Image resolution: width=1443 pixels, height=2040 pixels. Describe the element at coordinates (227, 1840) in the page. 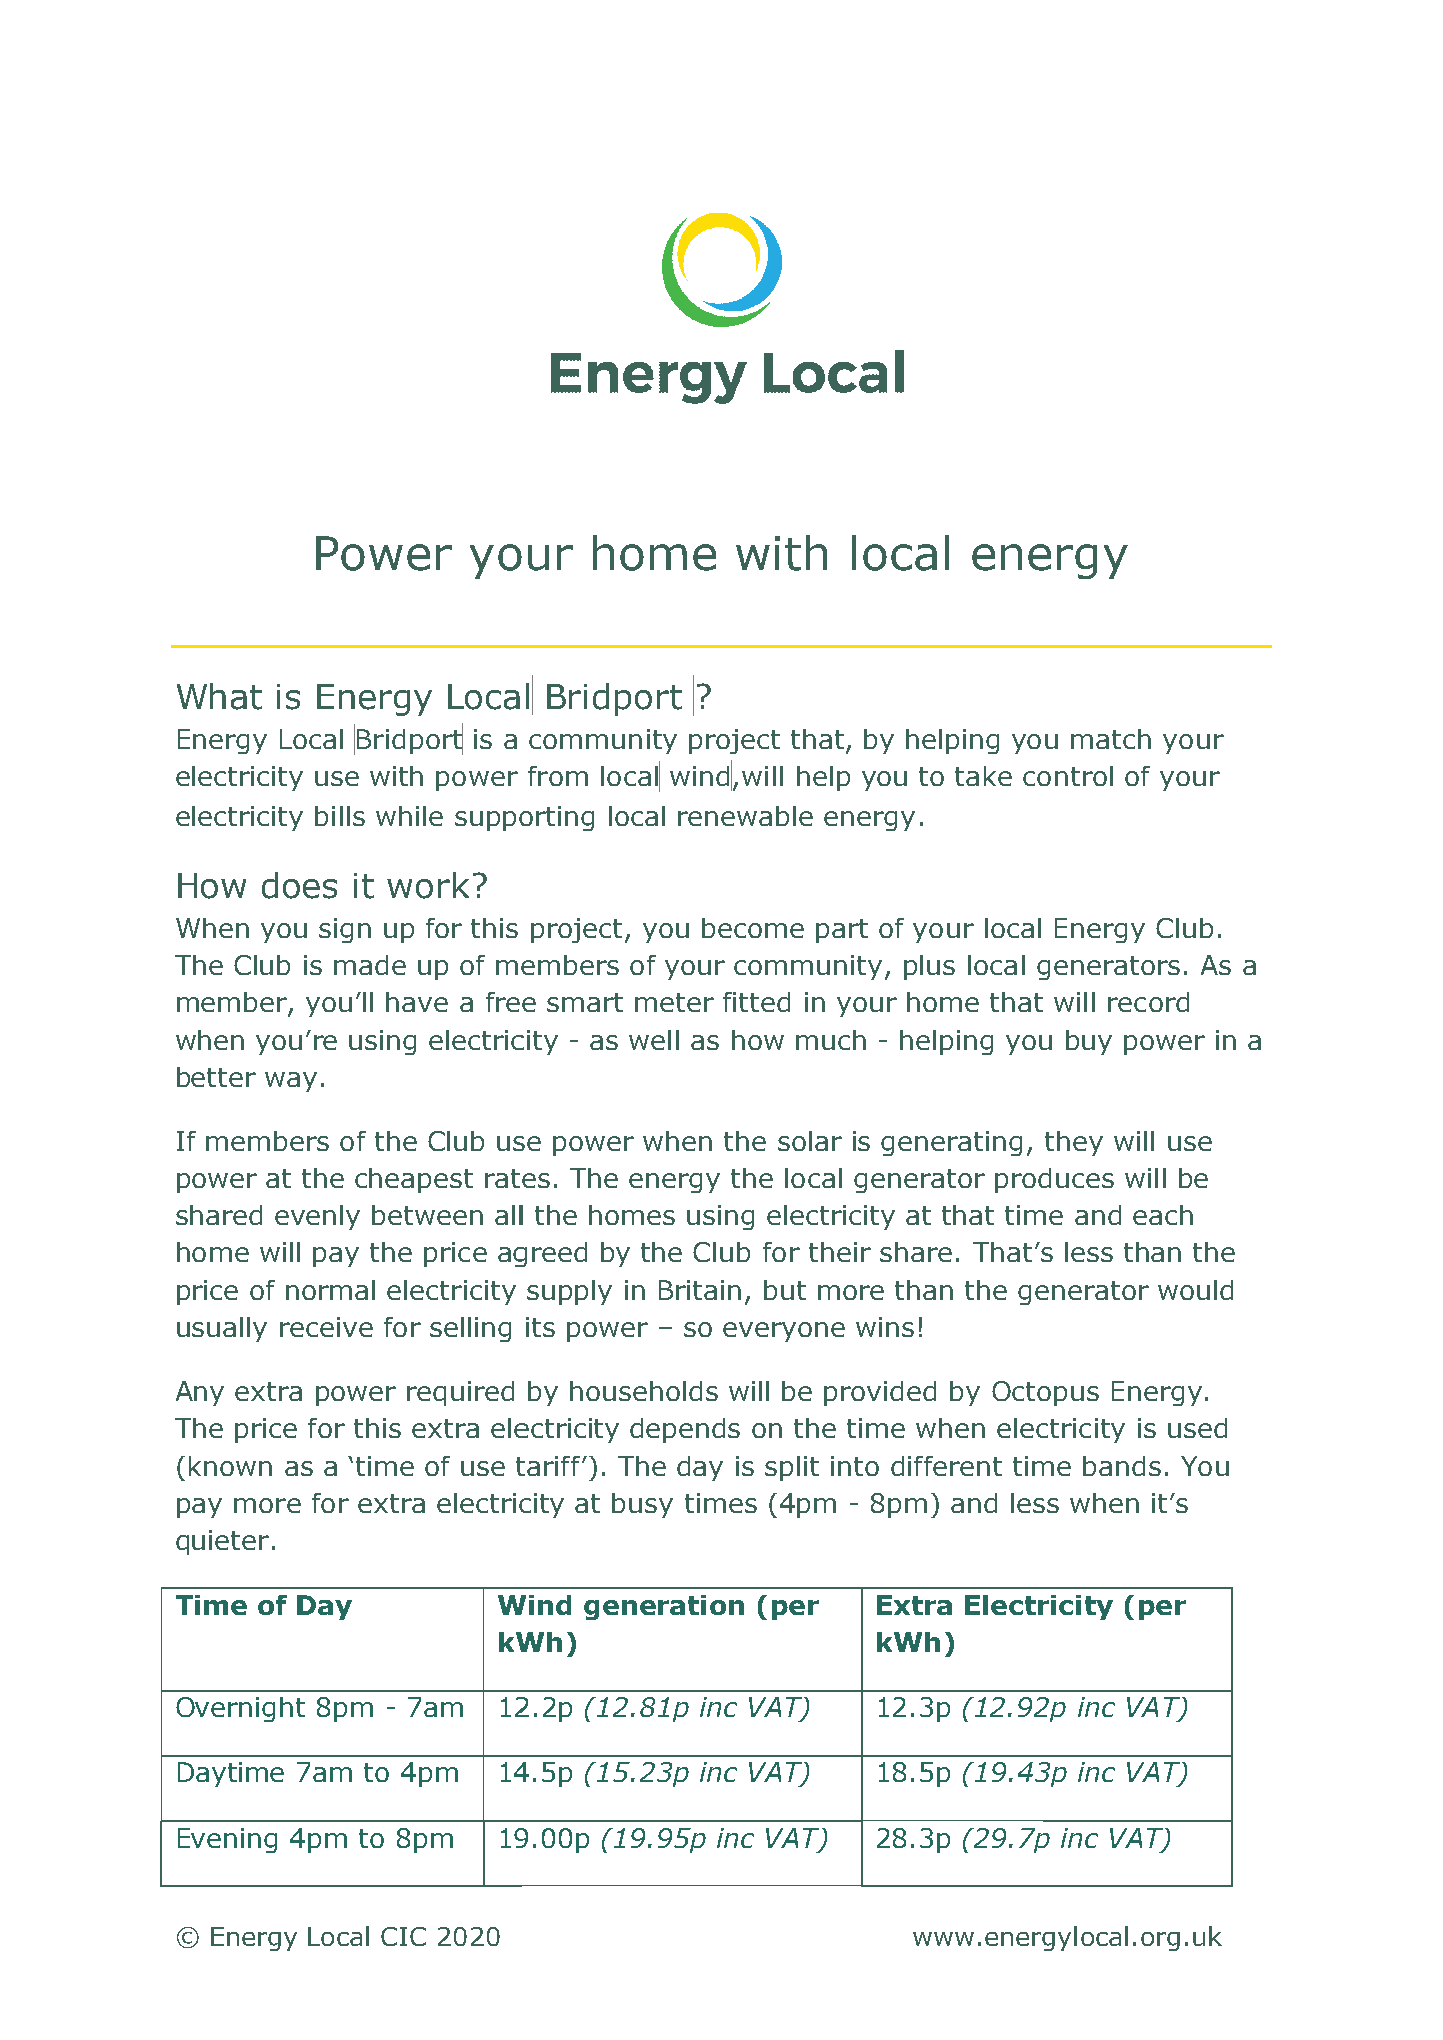

I see `Evening` at that location.
